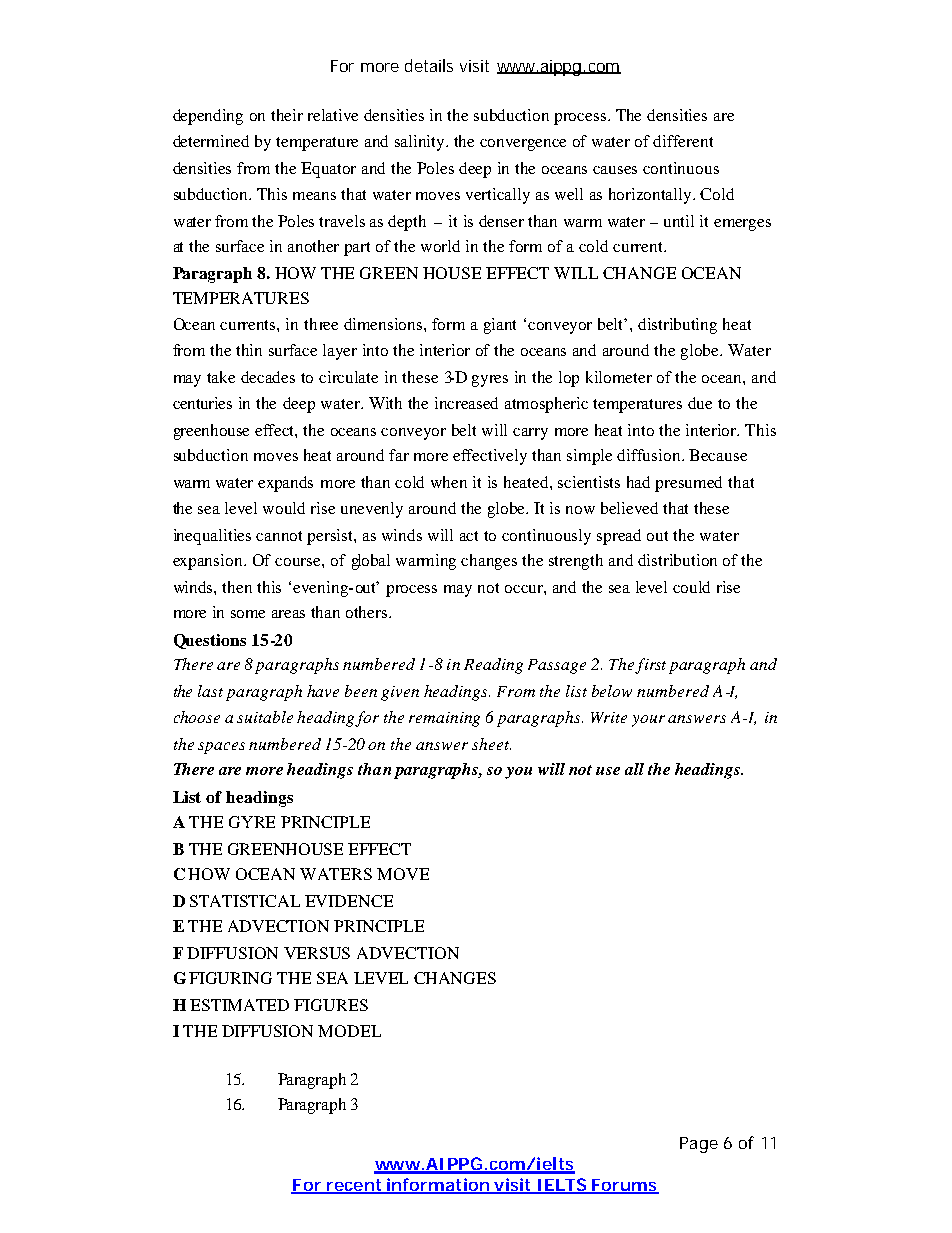 This image has width=952, height=1233. I want to click on Forums, so click(624, 1186).
